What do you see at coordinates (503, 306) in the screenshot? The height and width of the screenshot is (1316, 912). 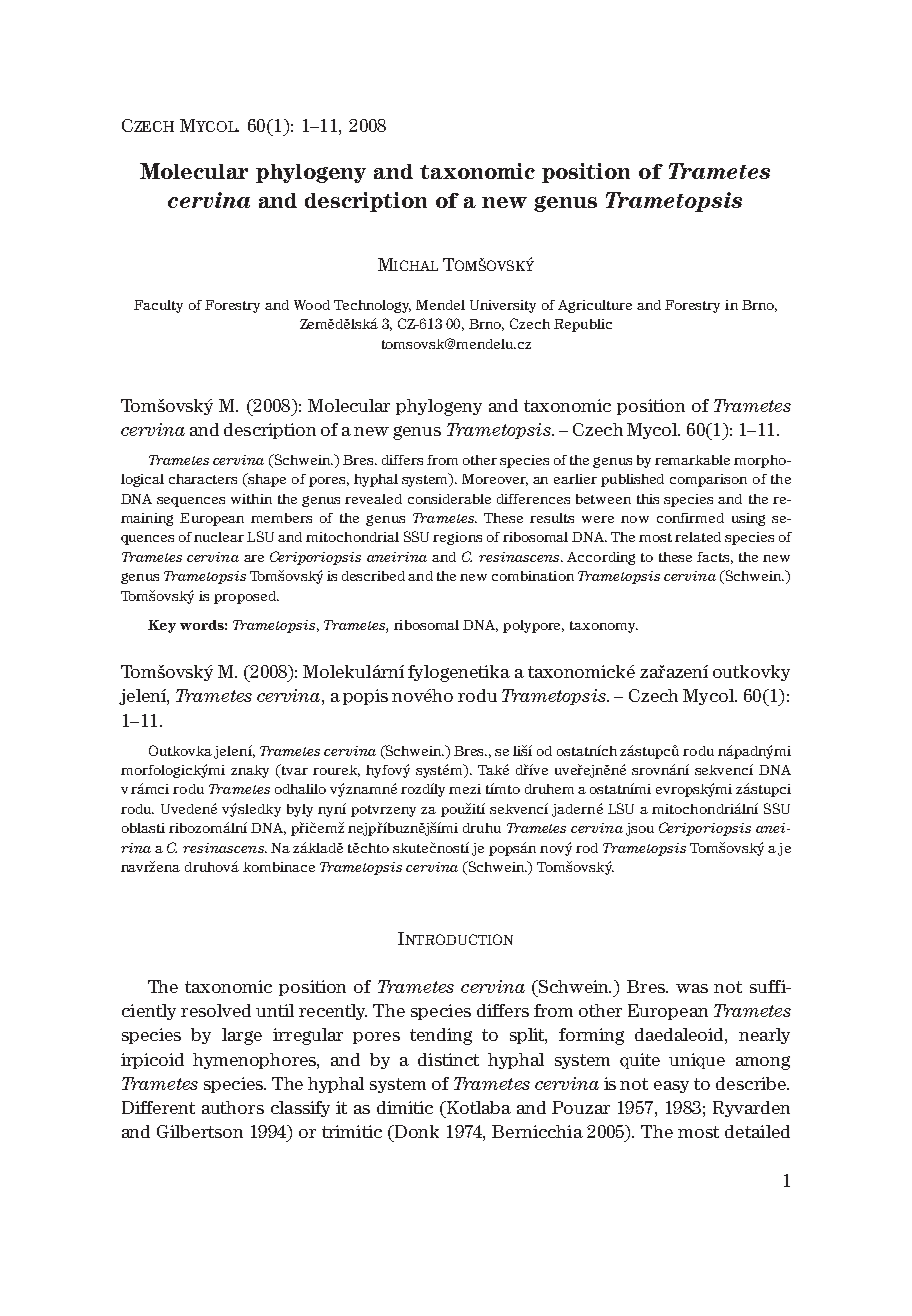 I see `University` at bounding box center [503, 306].
